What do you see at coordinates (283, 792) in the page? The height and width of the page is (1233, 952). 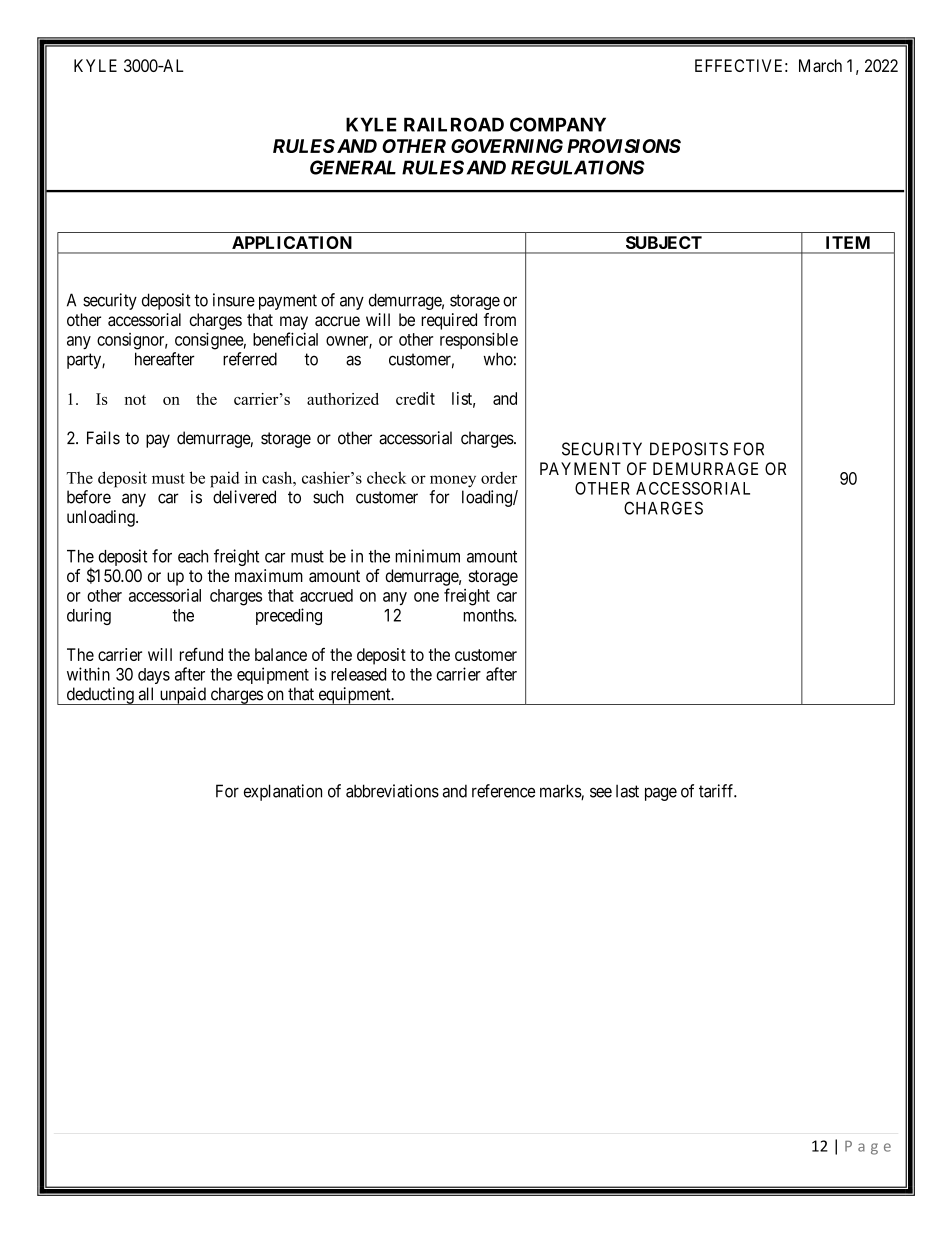 I see `explanation` at bounding box center [283, 792].
